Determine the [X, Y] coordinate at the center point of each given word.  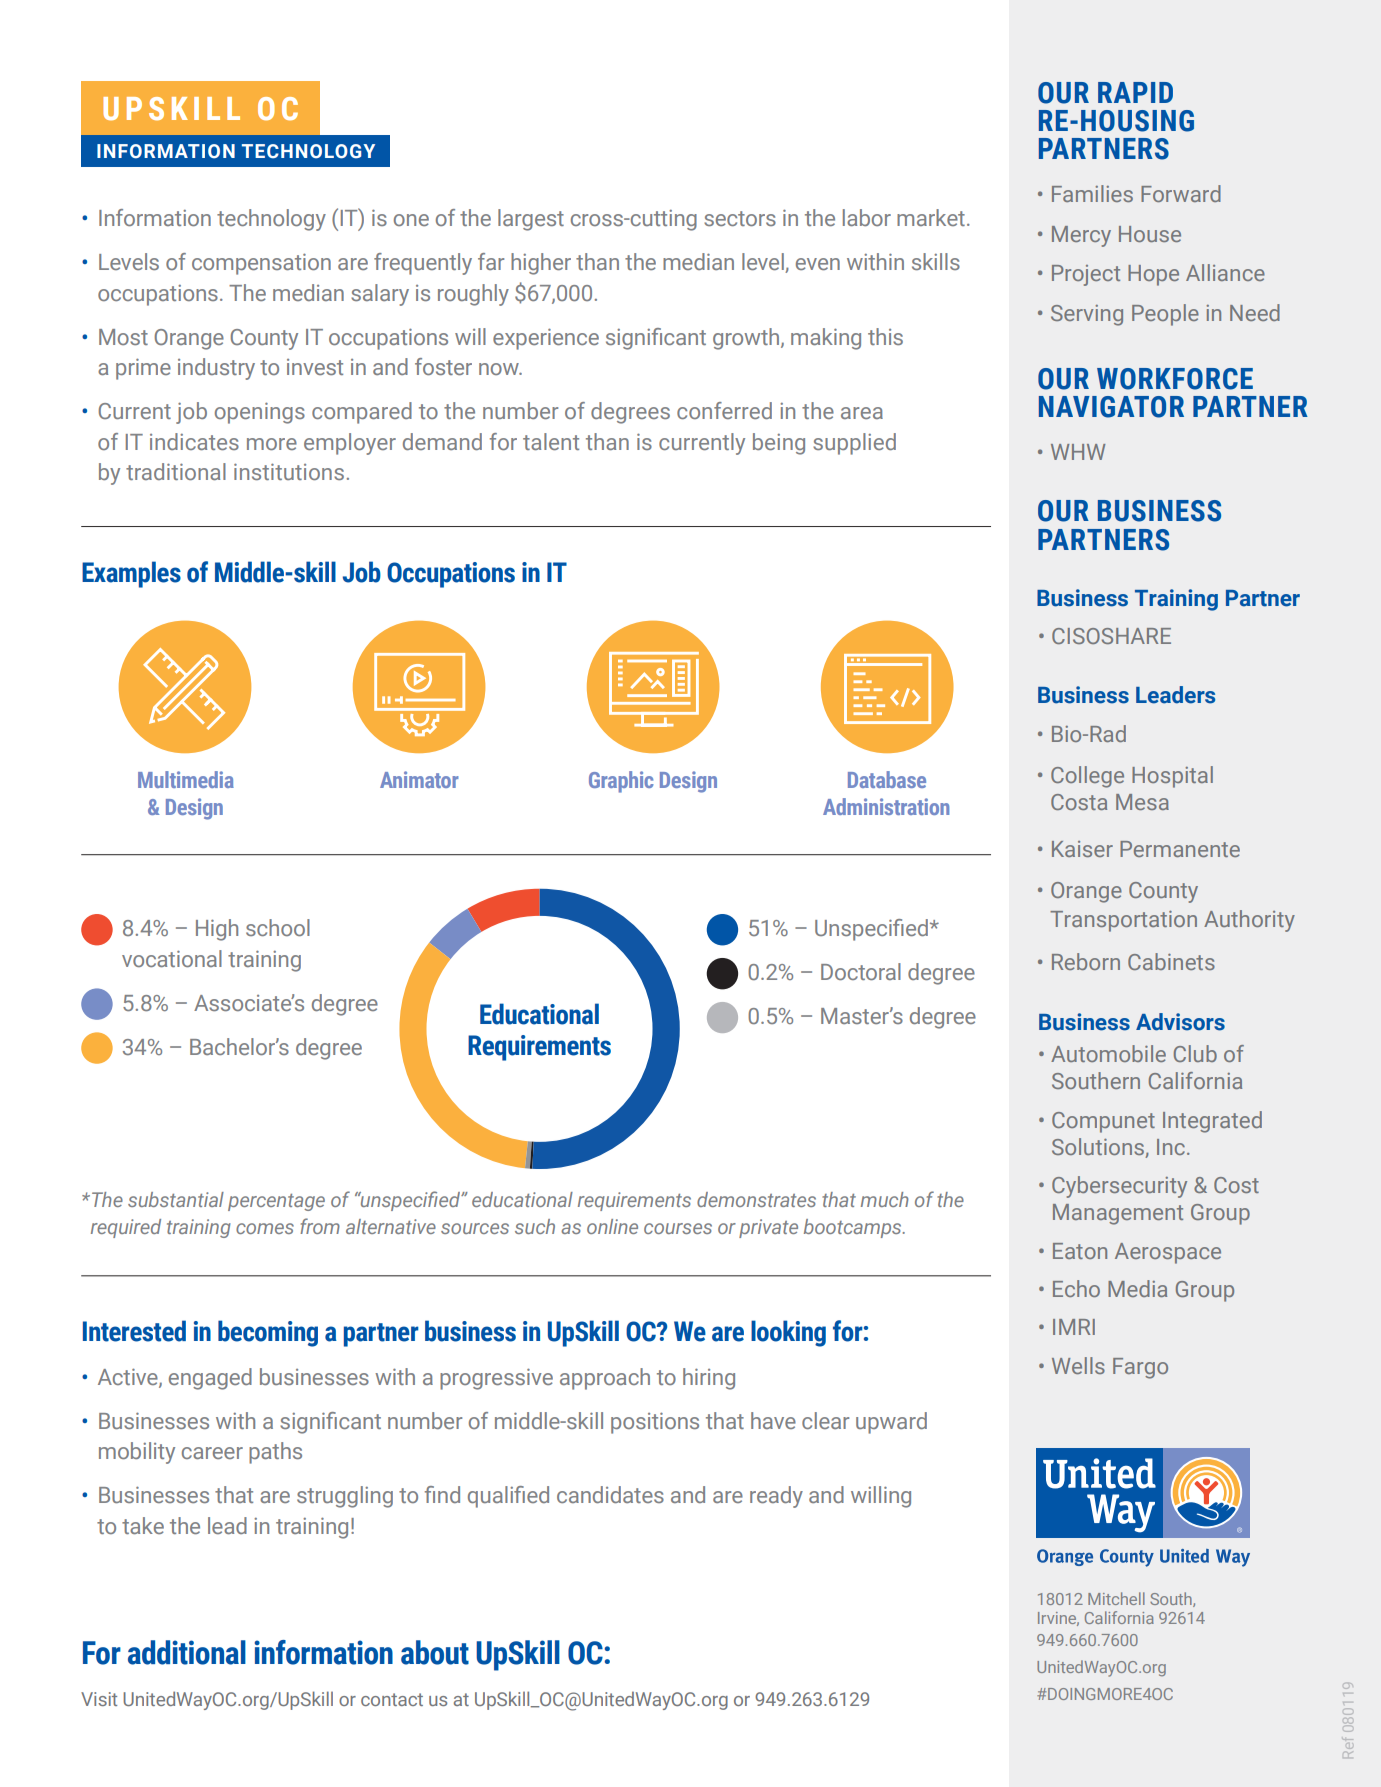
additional [187, 1652]
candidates [610, 1494]
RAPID [1135, 92]
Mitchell [1116, 1598]
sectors [740, 218]
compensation [261, 264]
